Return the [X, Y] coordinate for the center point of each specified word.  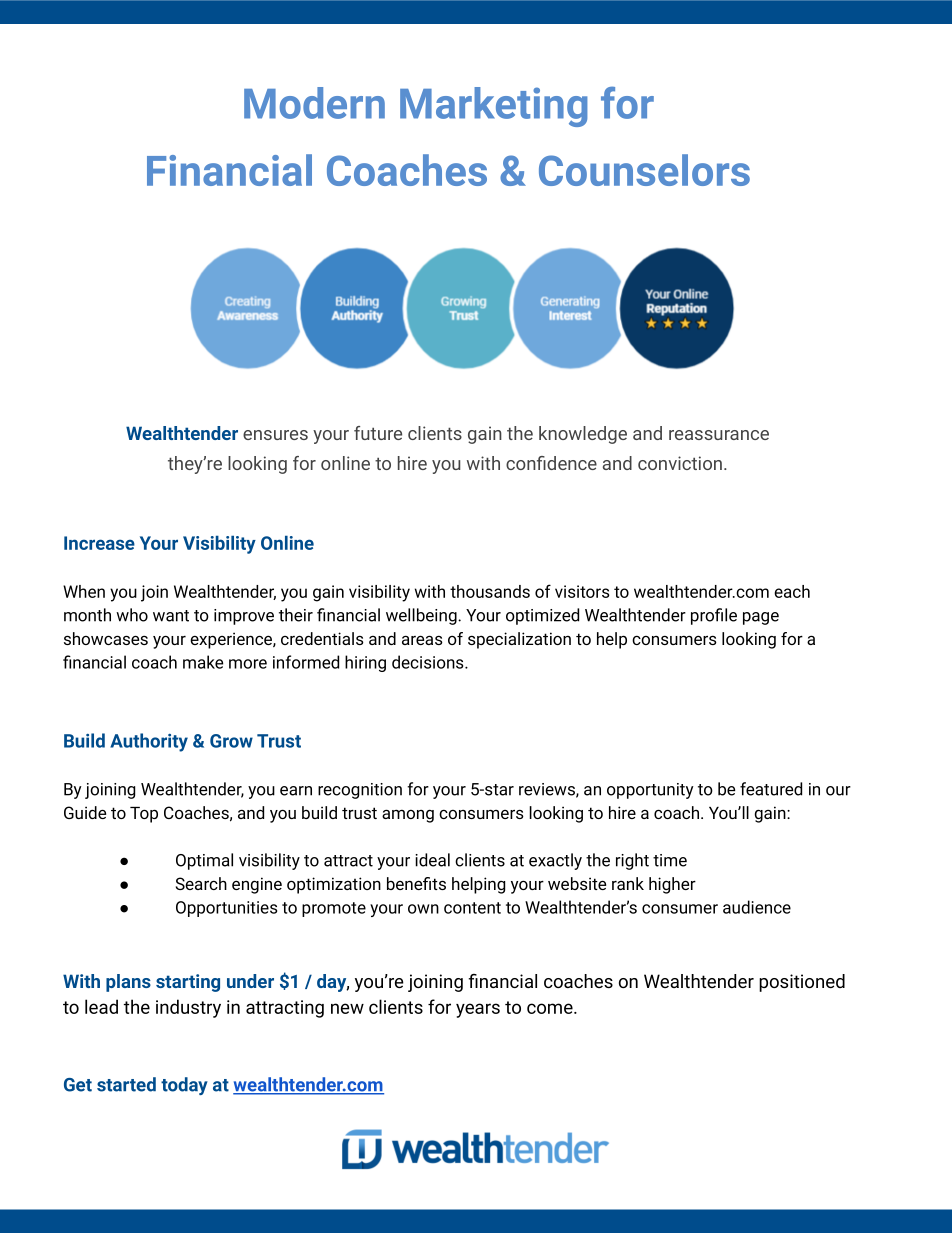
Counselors [644, 170]
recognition [360, 791]
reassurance [719, 435]
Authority [149, 742]
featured [771, 789]
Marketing [494, 107]
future [378, 433]
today [184, 1086]
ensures [275, 435]
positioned [802, 983]
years [478, 1010]
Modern [314, 103]
